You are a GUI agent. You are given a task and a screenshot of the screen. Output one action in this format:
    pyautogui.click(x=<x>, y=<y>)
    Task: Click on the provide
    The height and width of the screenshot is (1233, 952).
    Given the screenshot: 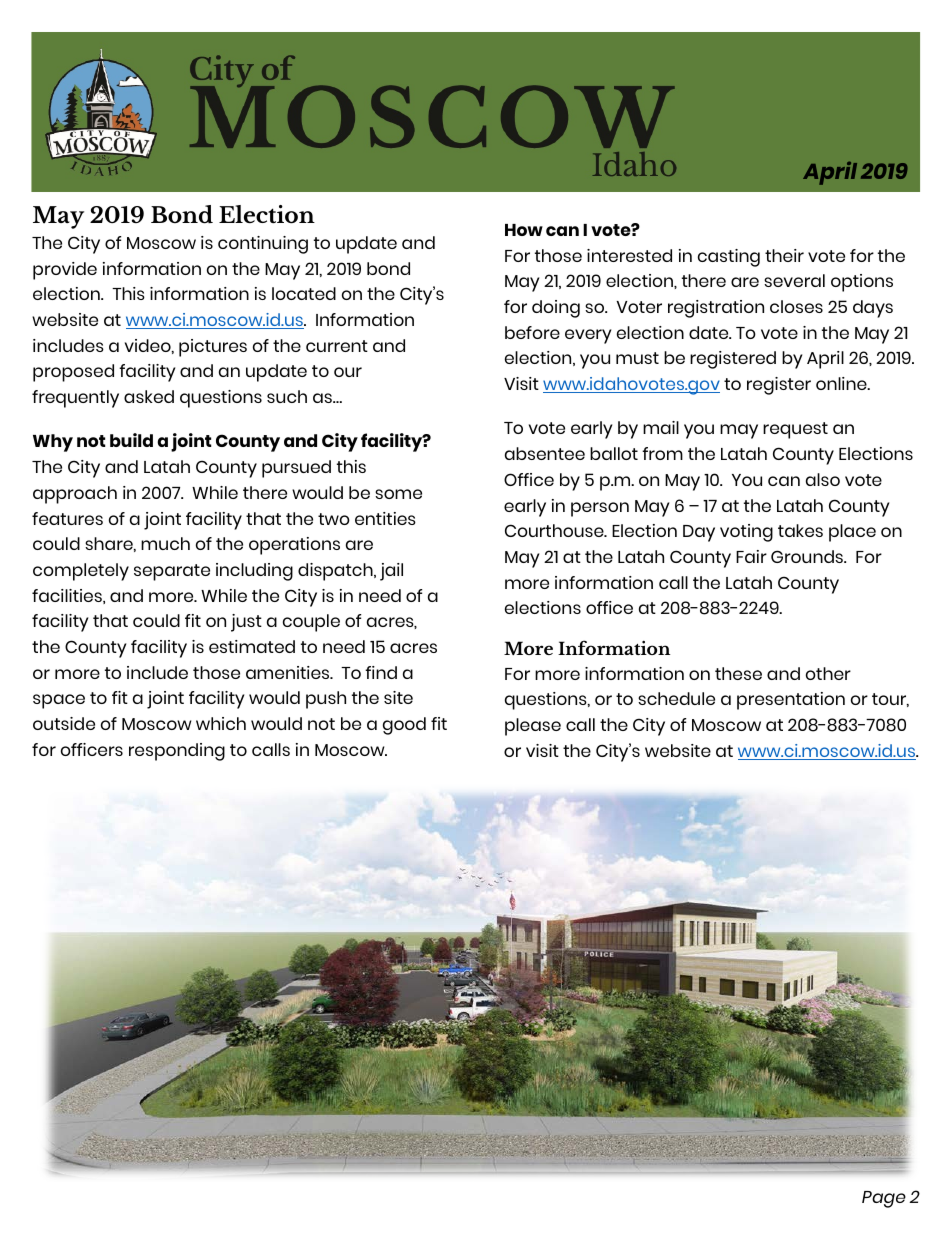 What is the action you would take?
    pyautogui.click(x=65, y=271)
